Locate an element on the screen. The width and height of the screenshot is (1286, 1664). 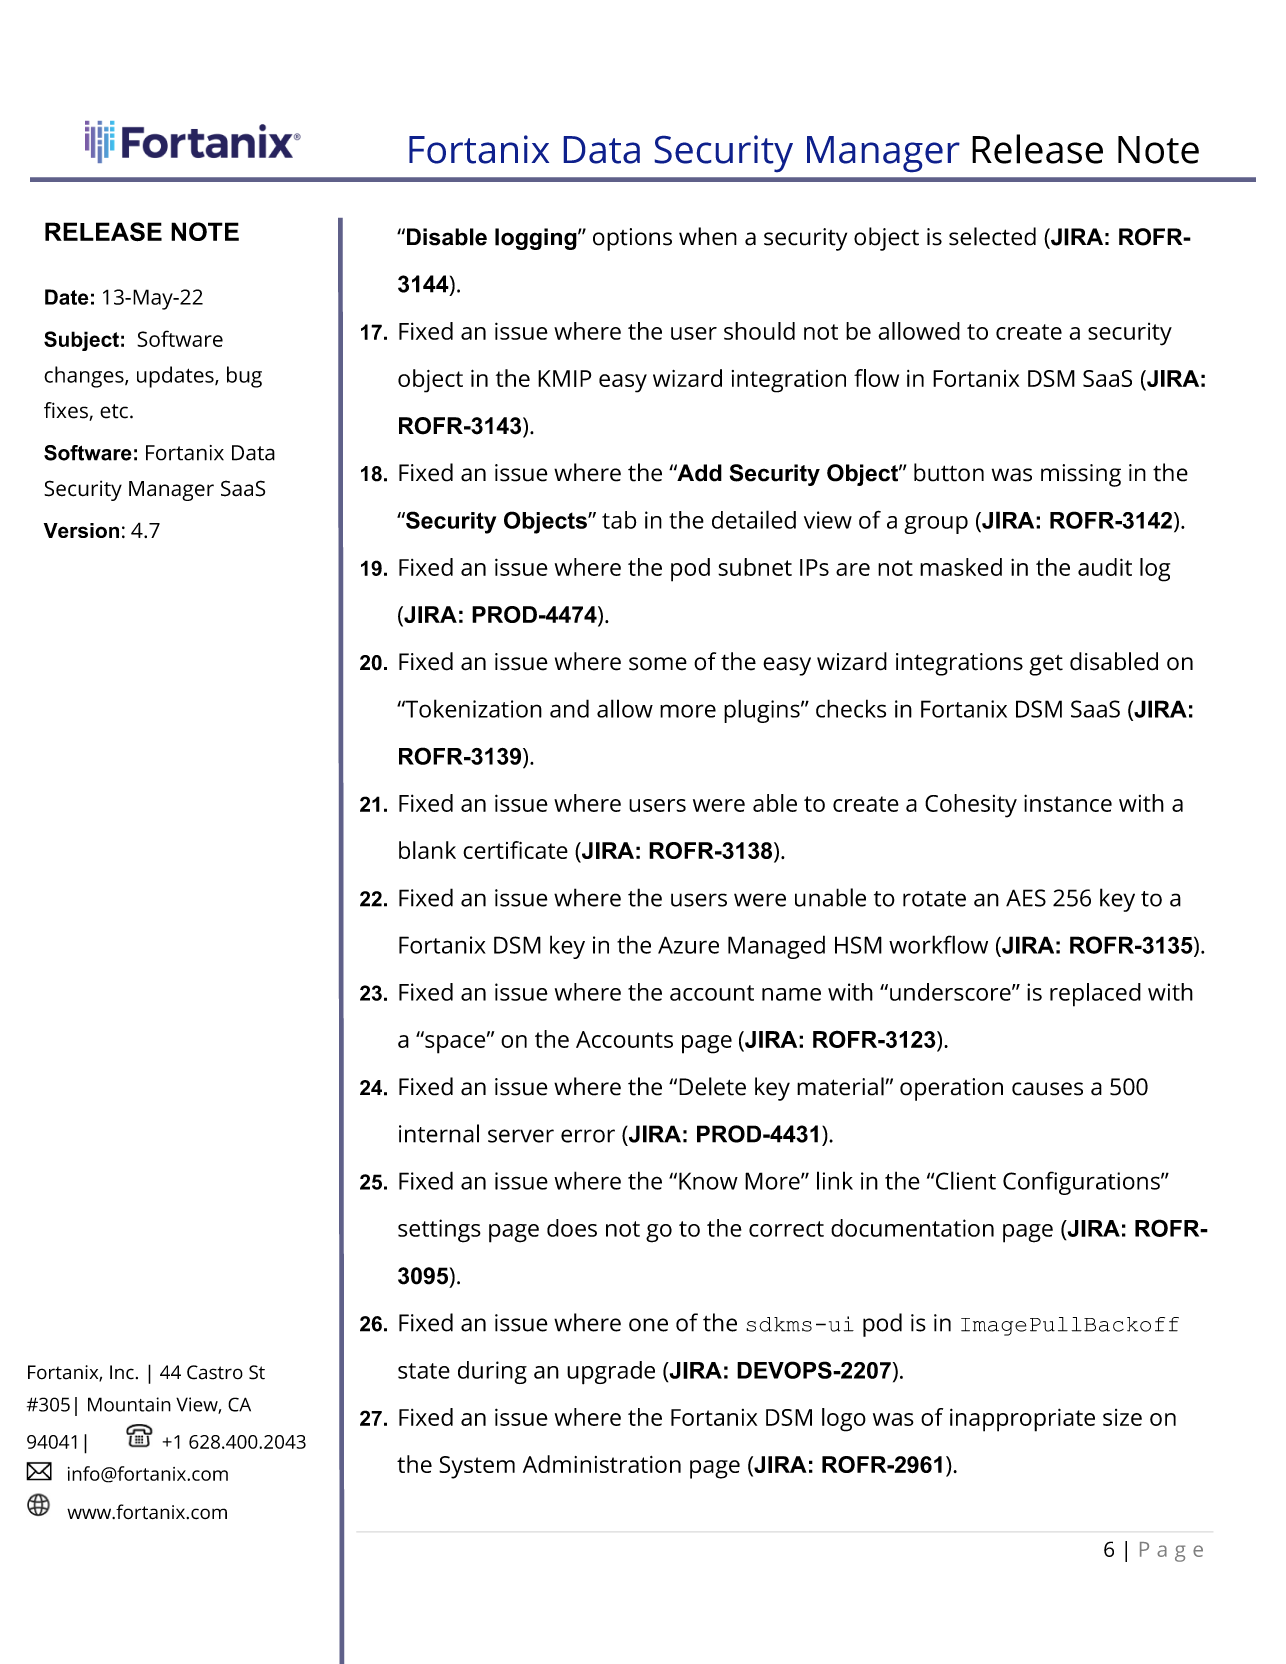
certificate is located at coordinates (515, 850).
